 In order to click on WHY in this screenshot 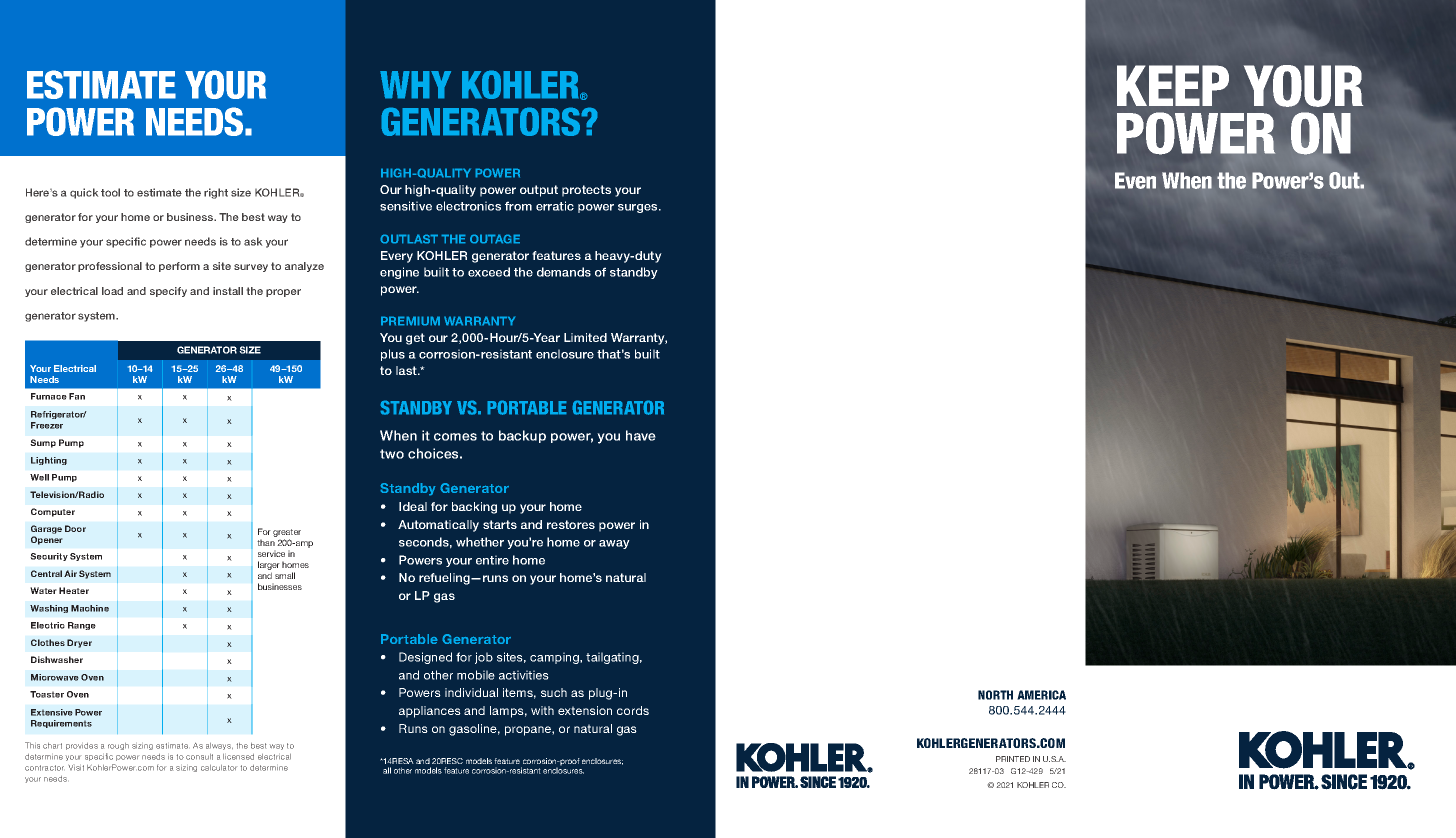, I will do `click(415, 85)`.
